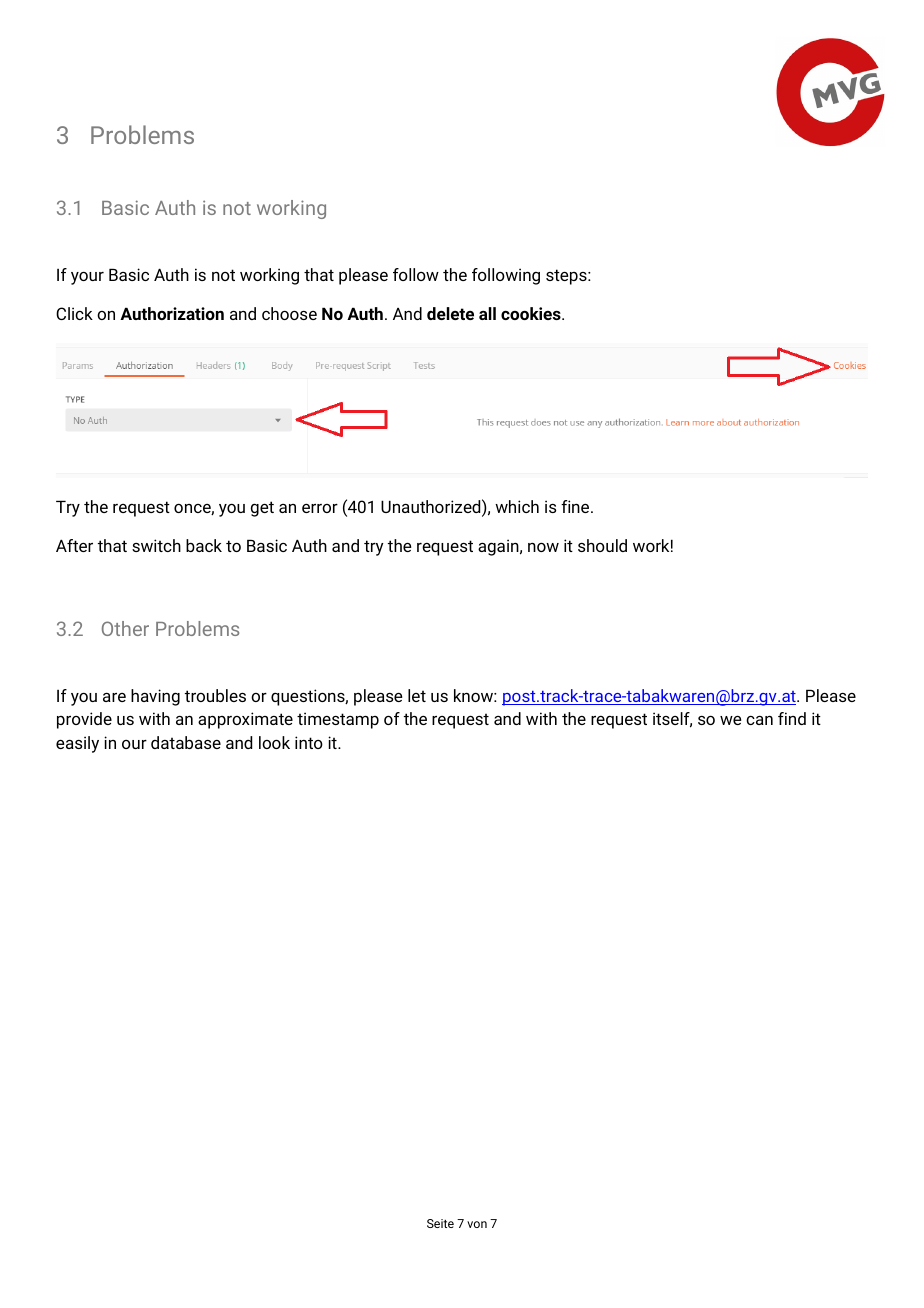 This screenshot has width=924, height=1308. What do you see at coordinates (440, 1223) in the screenshot?
I see `Seite` at bounding box center [440, 1223].
